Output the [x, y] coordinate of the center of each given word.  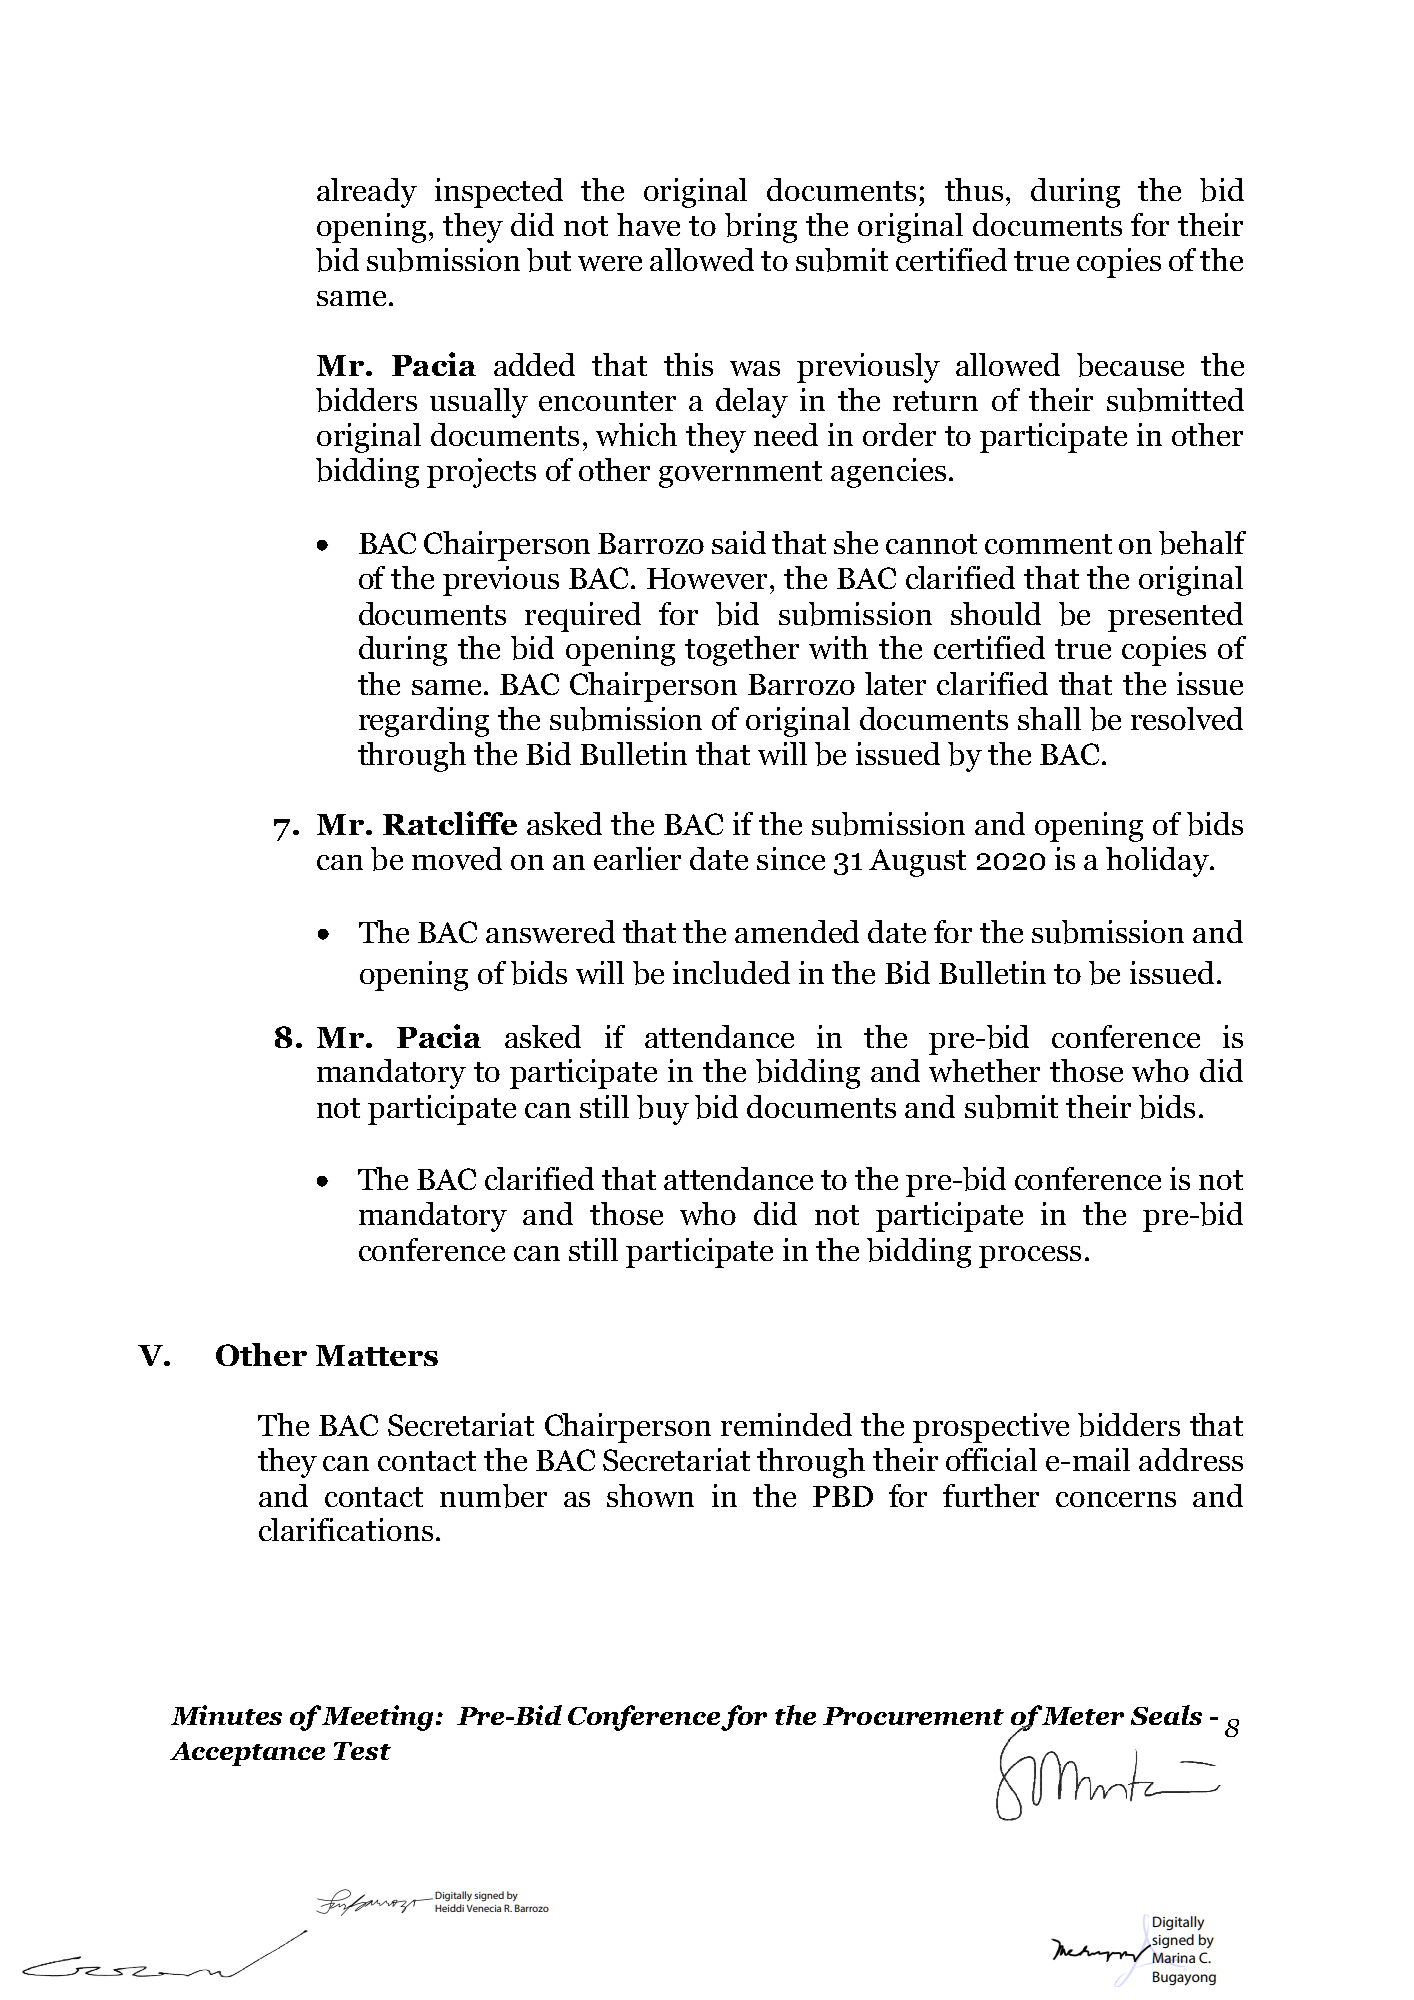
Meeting [378, 1718]
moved [457, 858]
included [731, 972]
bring [761, 228]
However [707, 578]
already [367, 193]
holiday [1158, 862]
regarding [424, 722]
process [1030, 1257]
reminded [786, 1424]
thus [974, 189]
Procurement [913, 1716]
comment [1048, 544]
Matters [377, 1355]
